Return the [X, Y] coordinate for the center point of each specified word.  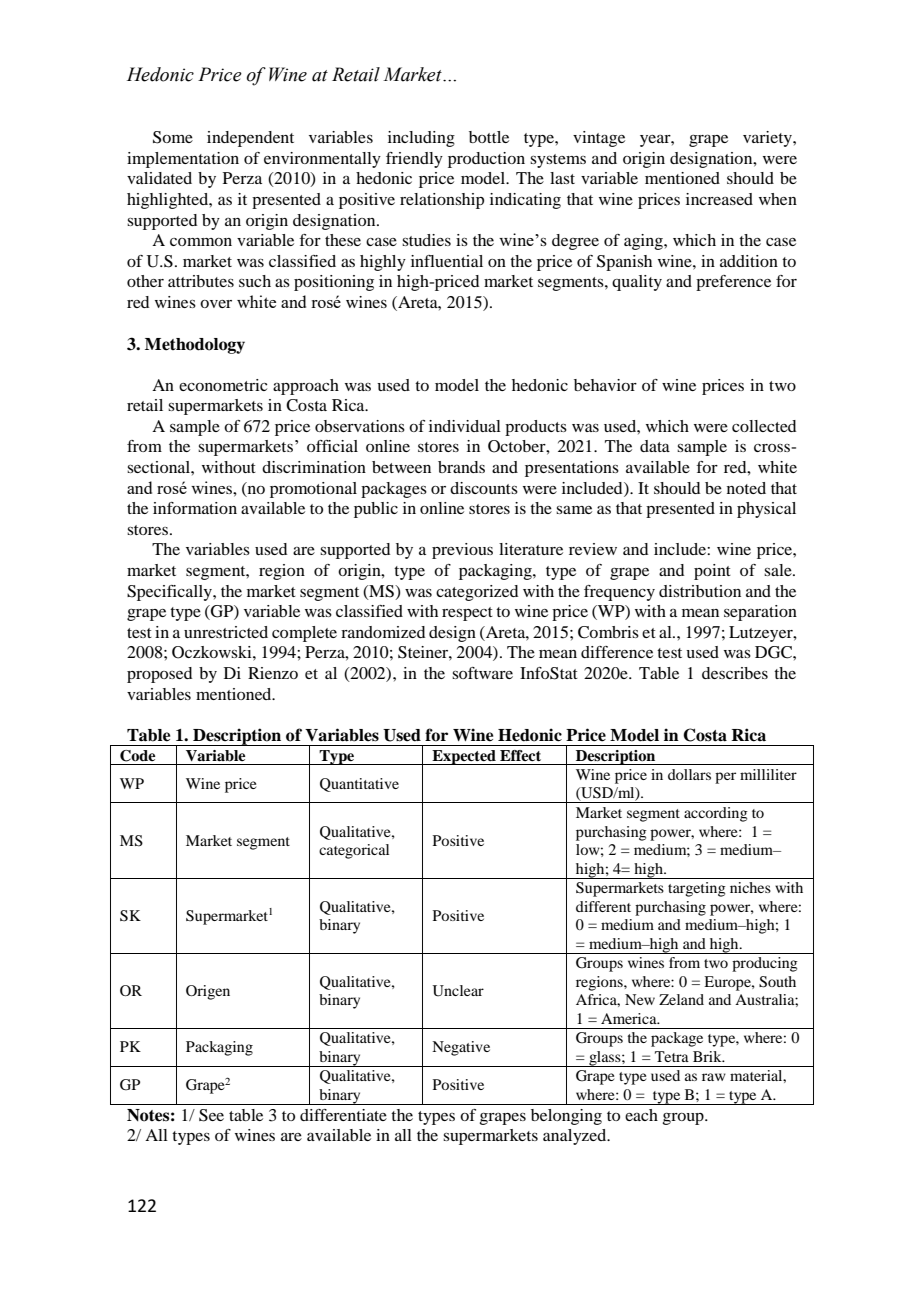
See [211, 1115]
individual [465, 426]
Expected [464, 757]
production [486, 160]
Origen [208, 992]
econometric [223, 385]
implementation [183, 160]
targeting [697, 889]
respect [467, 614]
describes [735, 673]
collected [764, 426]
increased [719, 199]
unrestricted [226, 632]
